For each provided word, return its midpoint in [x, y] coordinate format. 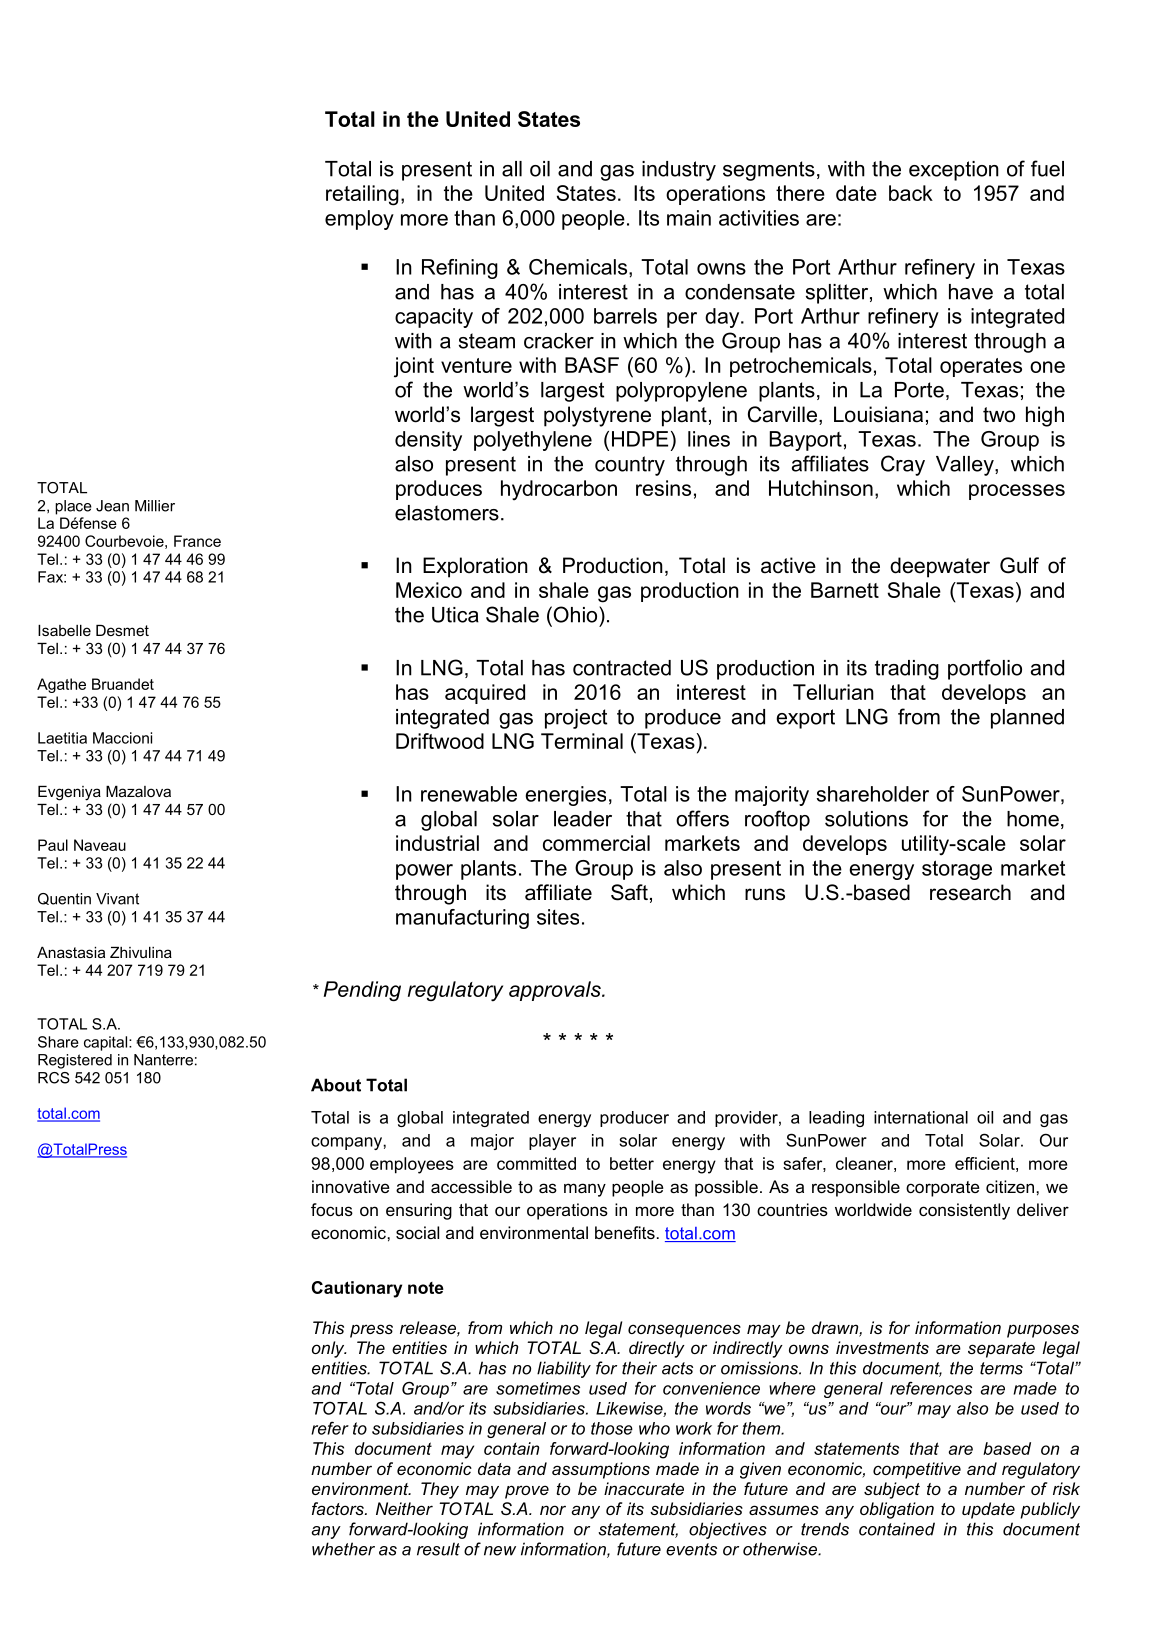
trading [907, 670]
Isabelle [64, 630]
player [552, 1142]
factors [339, 1508]
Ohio [575, 614]
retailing [362, 195]
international [921, 1117]
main [689, 218]
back [911, 193]
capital [105, 1043]
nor [553, 1510]
